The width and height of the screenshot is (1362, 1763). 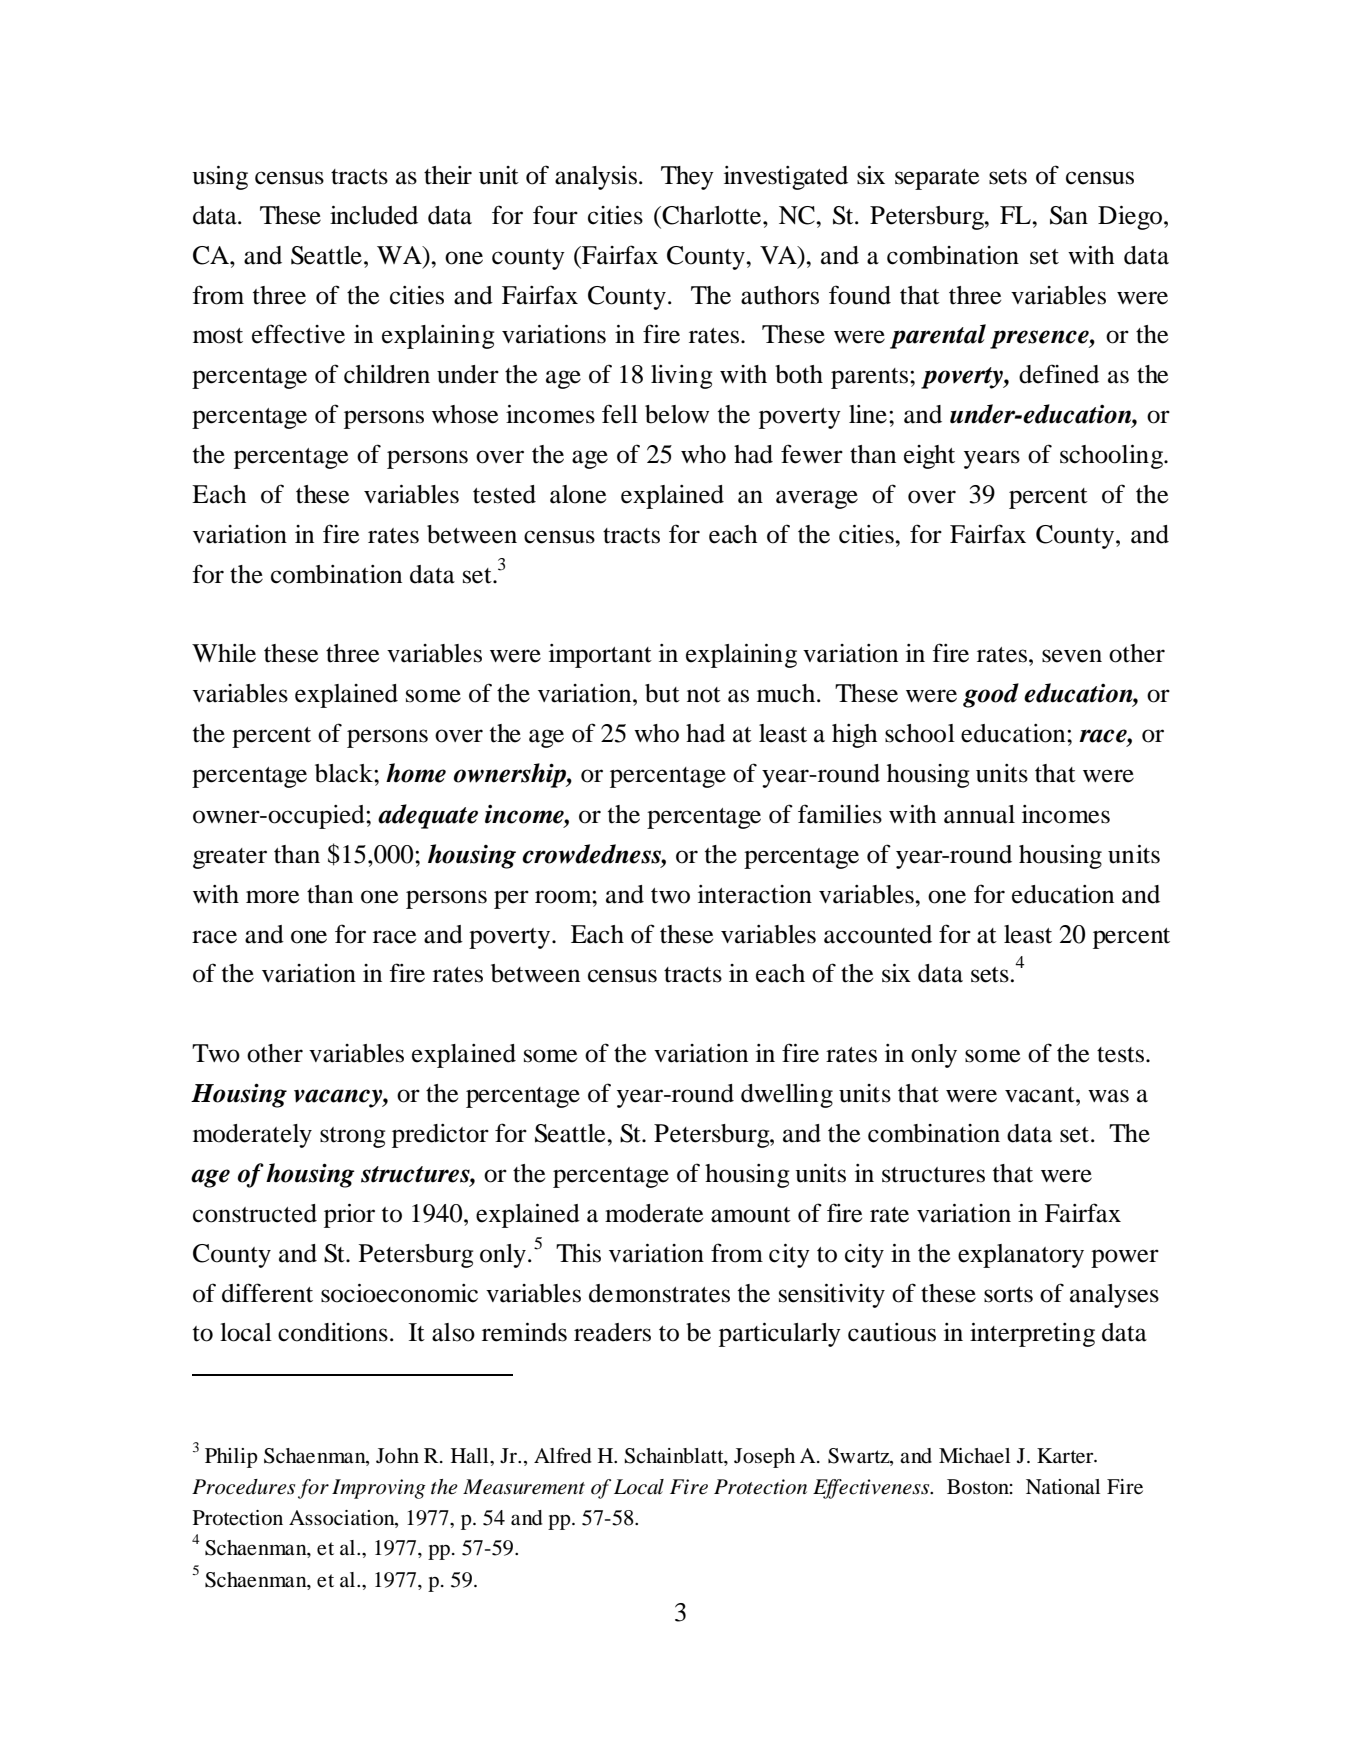 I want to click on strong, so click(x=353, y=1137).
